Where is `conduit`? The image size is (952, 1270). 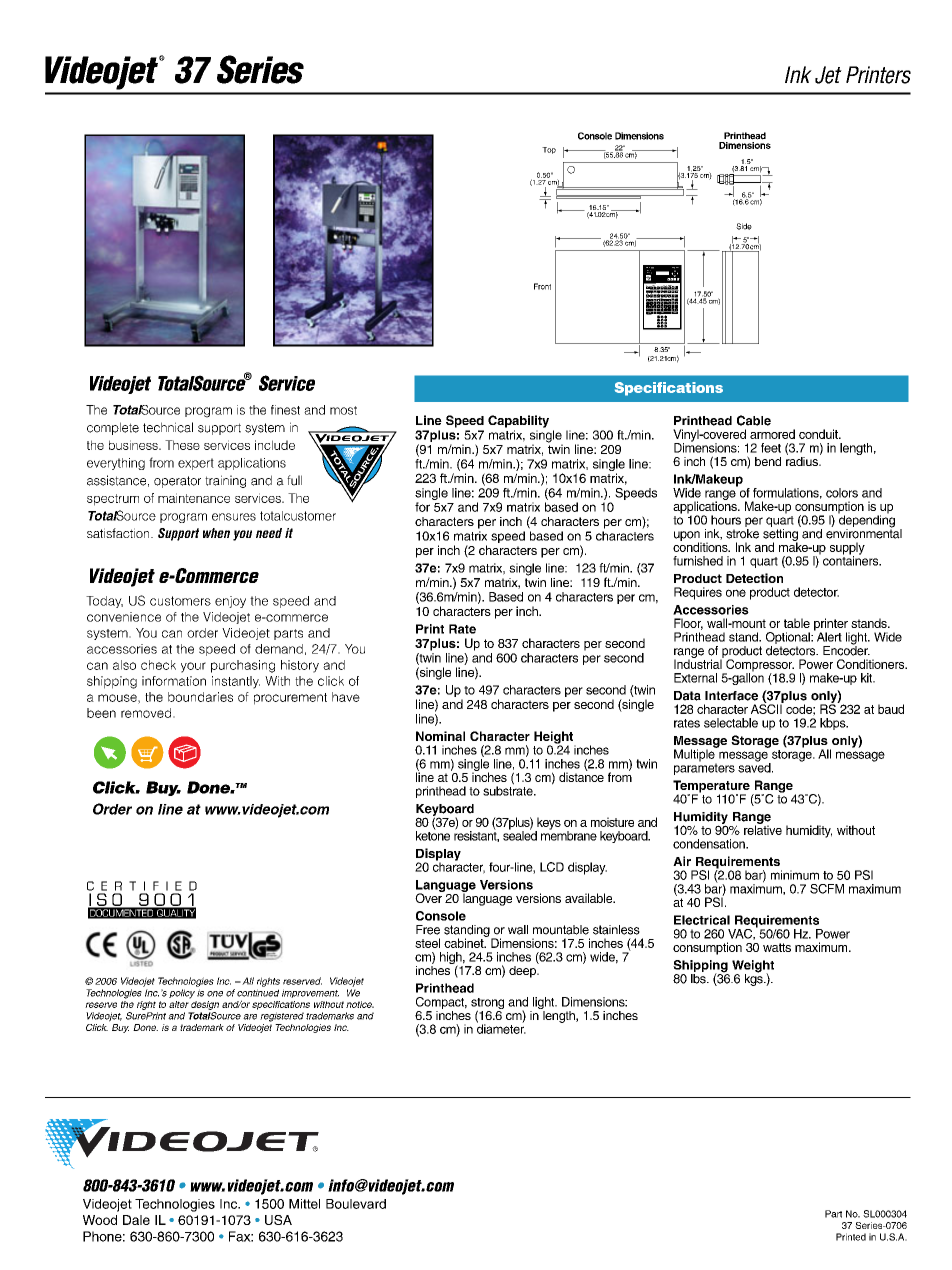
conduit is located at coordinates (819, 434).
